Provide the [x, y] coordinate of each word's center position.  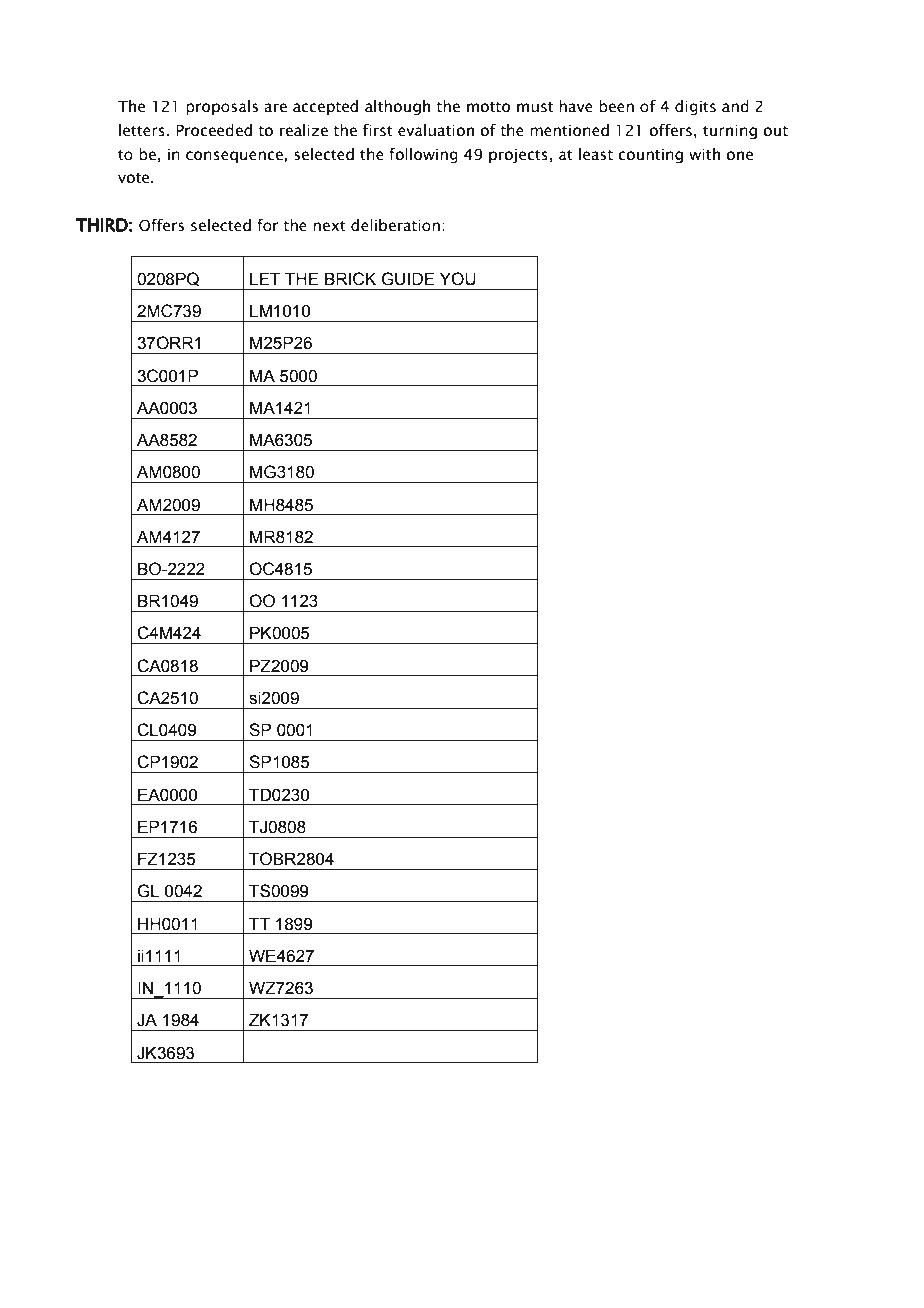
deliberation [395, 225]
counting [650, 156]
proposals [222, 107]
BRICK [350, 279]
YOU [458, 279]
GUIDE [408, 279]
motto [488, 107]
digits [695, 107]
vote [135, 178]
